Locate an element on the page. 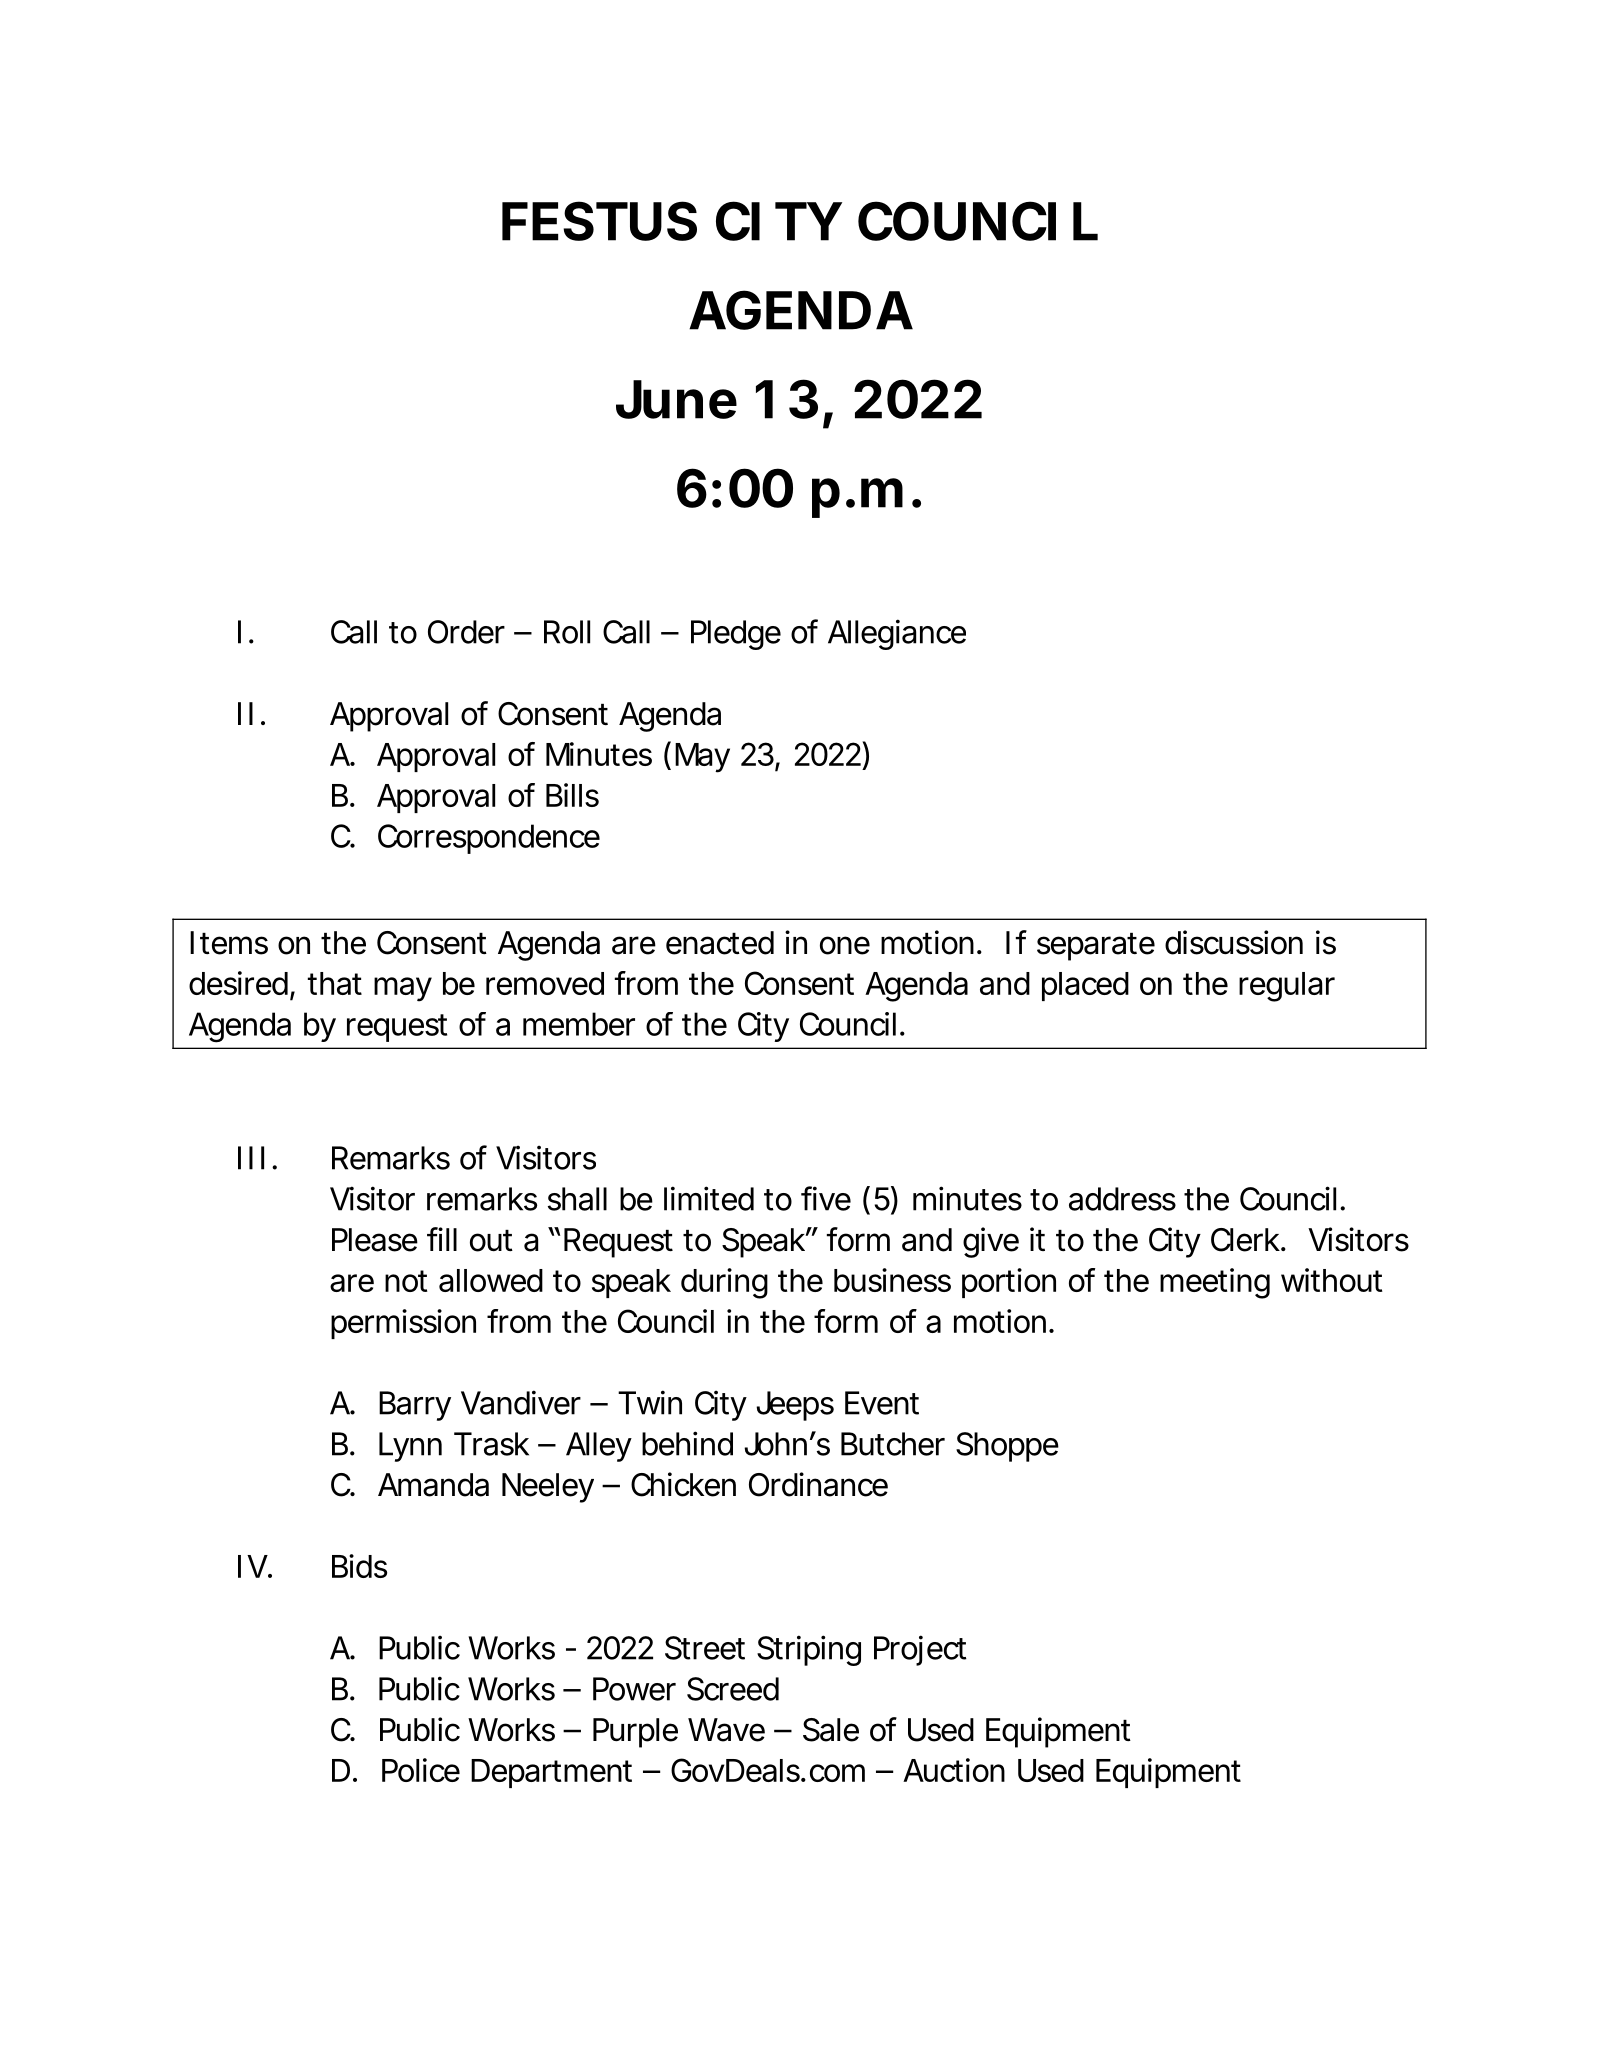  Pledge is located at coordinates (736, 635).
